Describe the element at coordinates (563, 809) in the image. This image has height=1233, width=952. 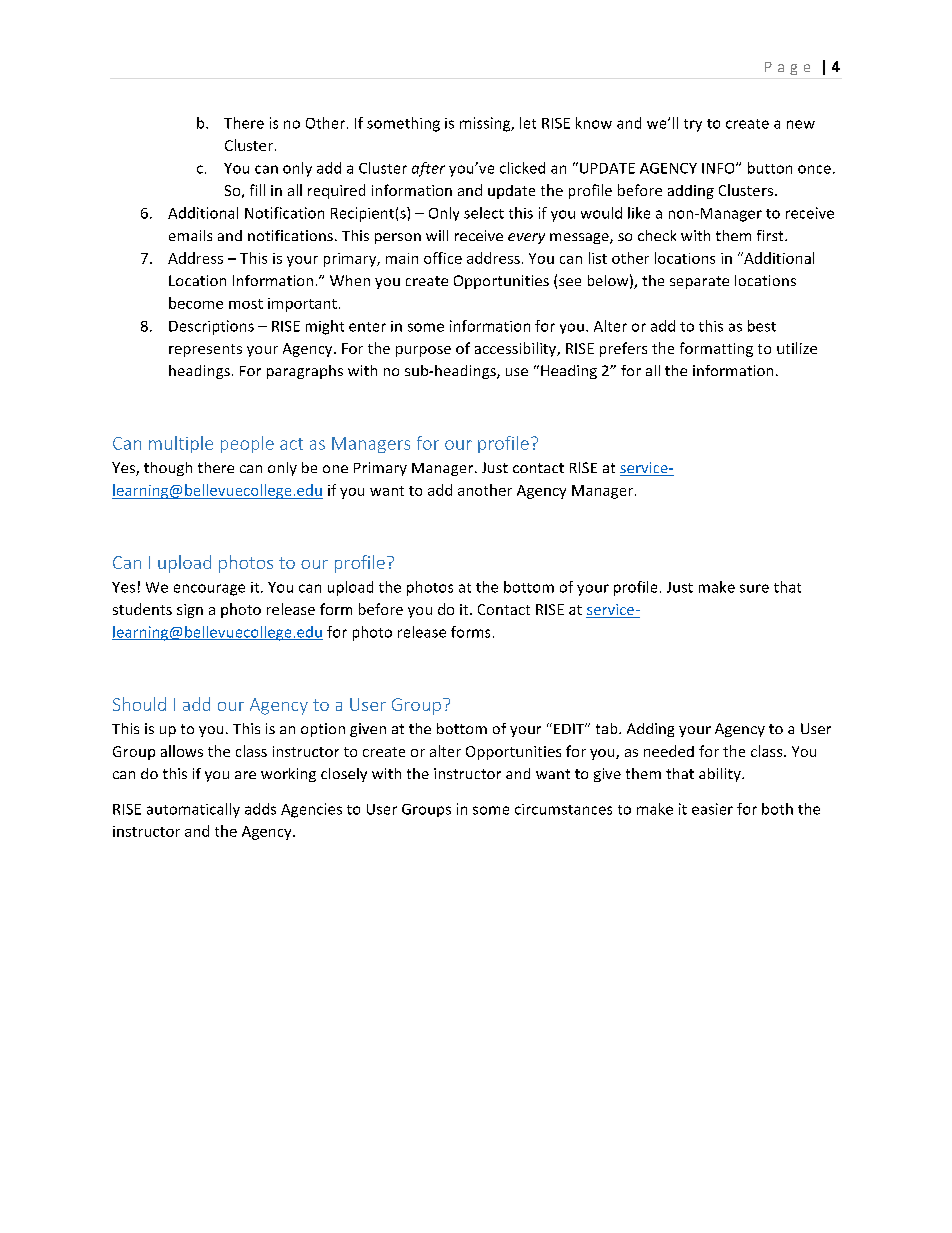
I see `circumstances` at that location.
